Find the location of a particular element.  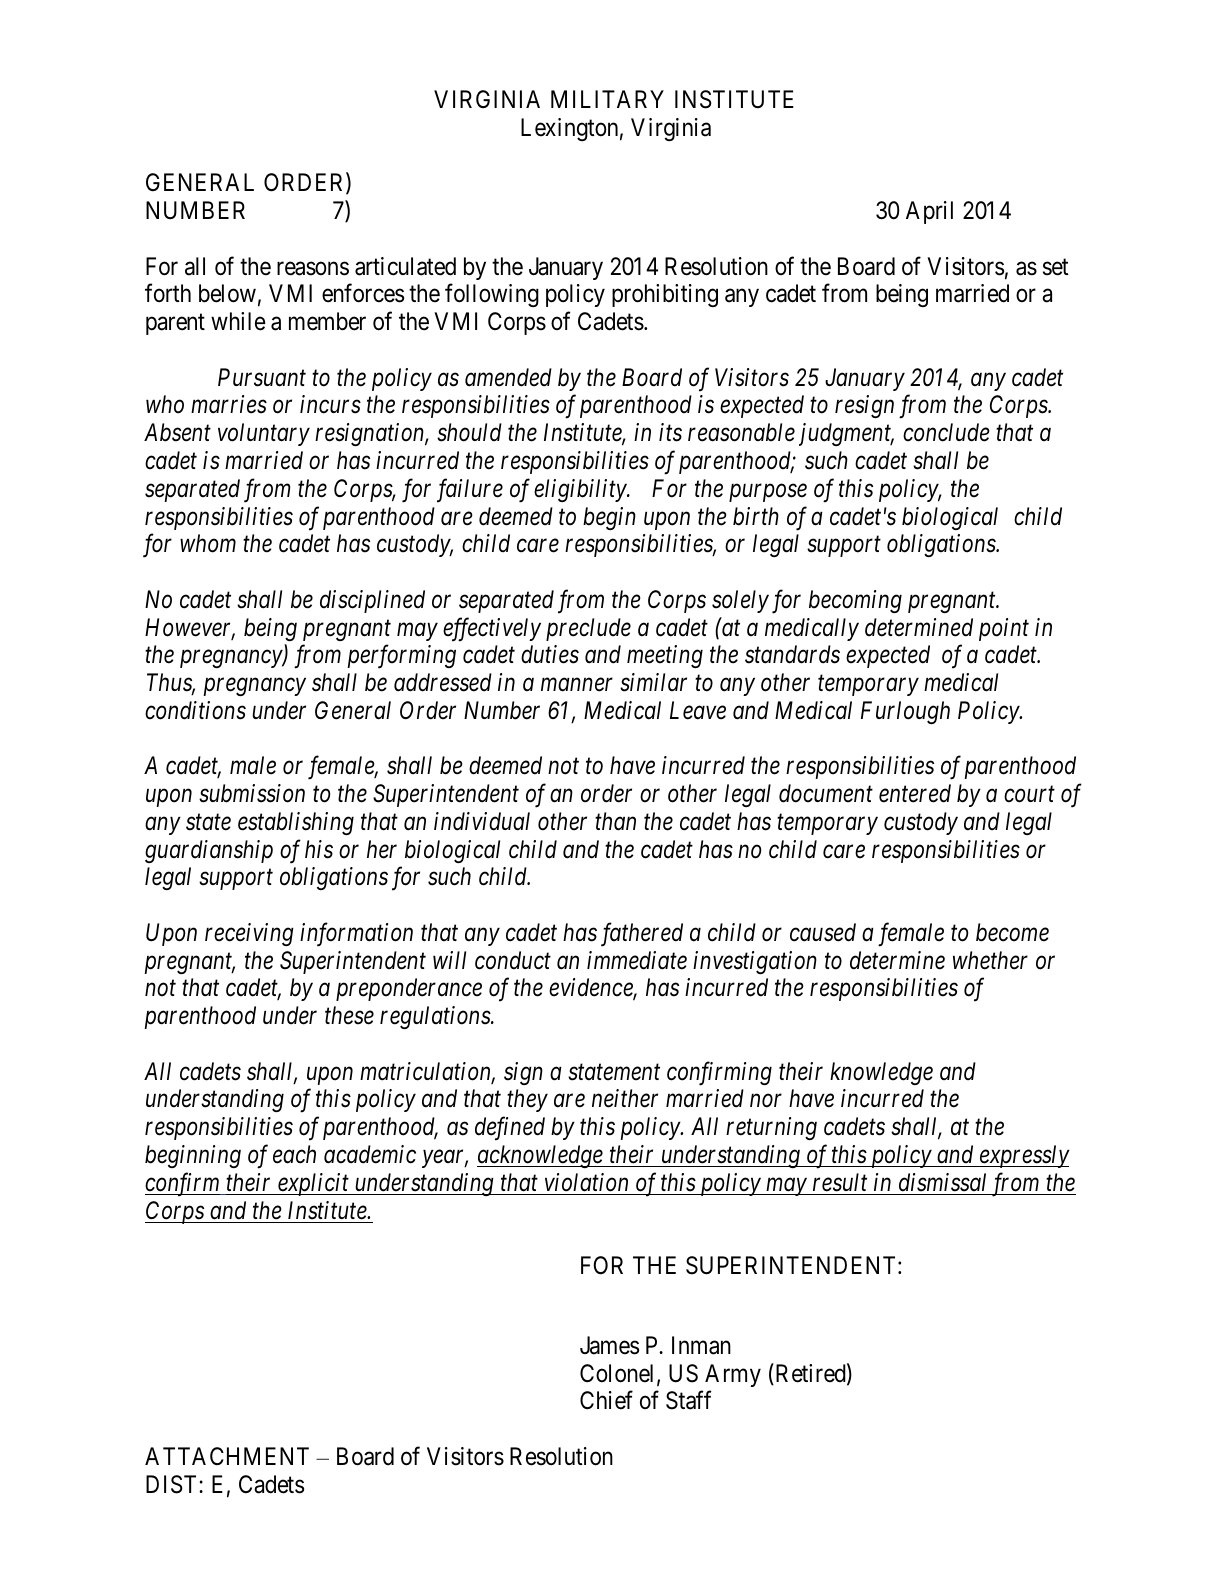

reasons is located at coordinates (313, 269).
